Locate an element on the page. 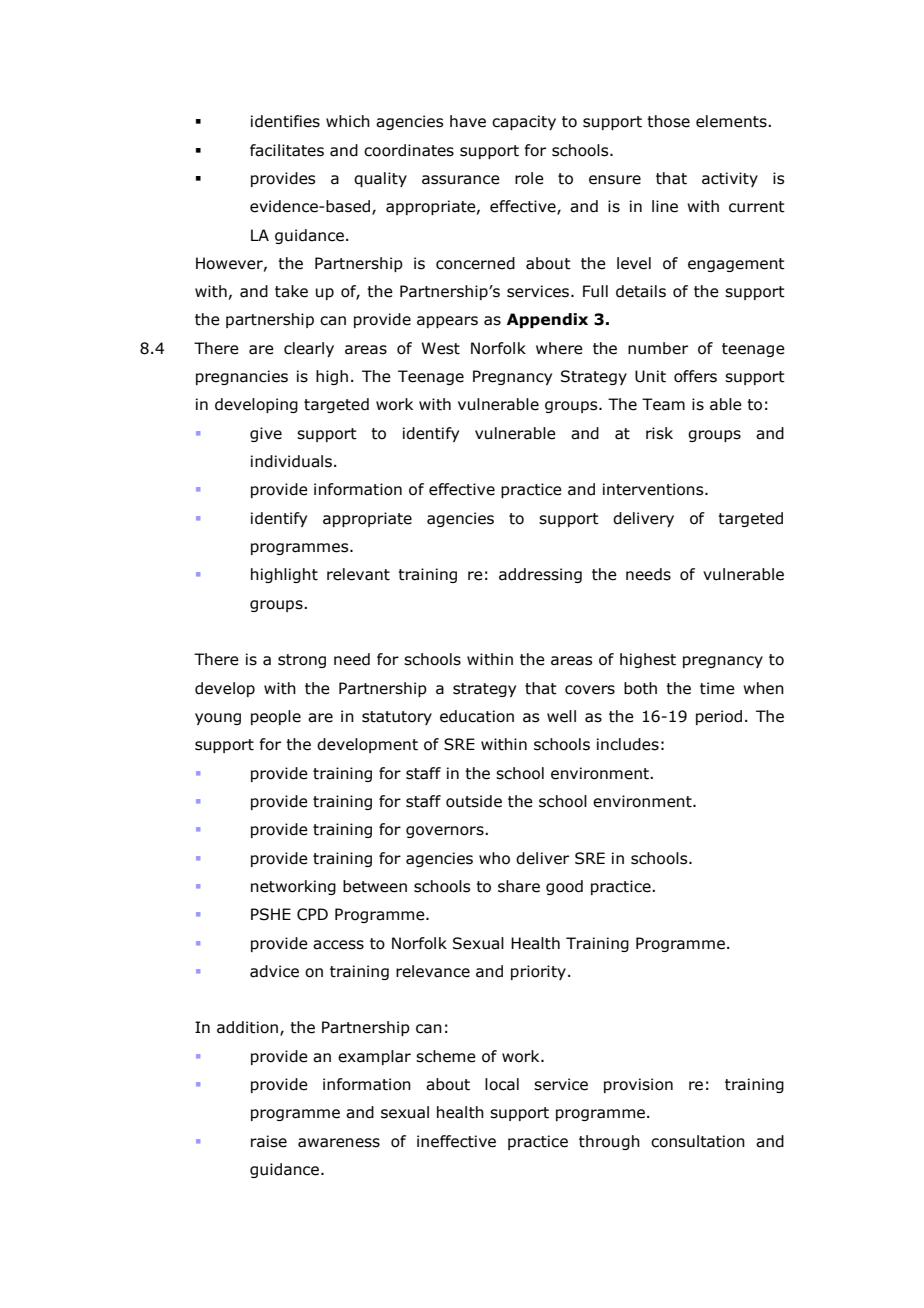  addressing is located at coordinates (540, 575).
